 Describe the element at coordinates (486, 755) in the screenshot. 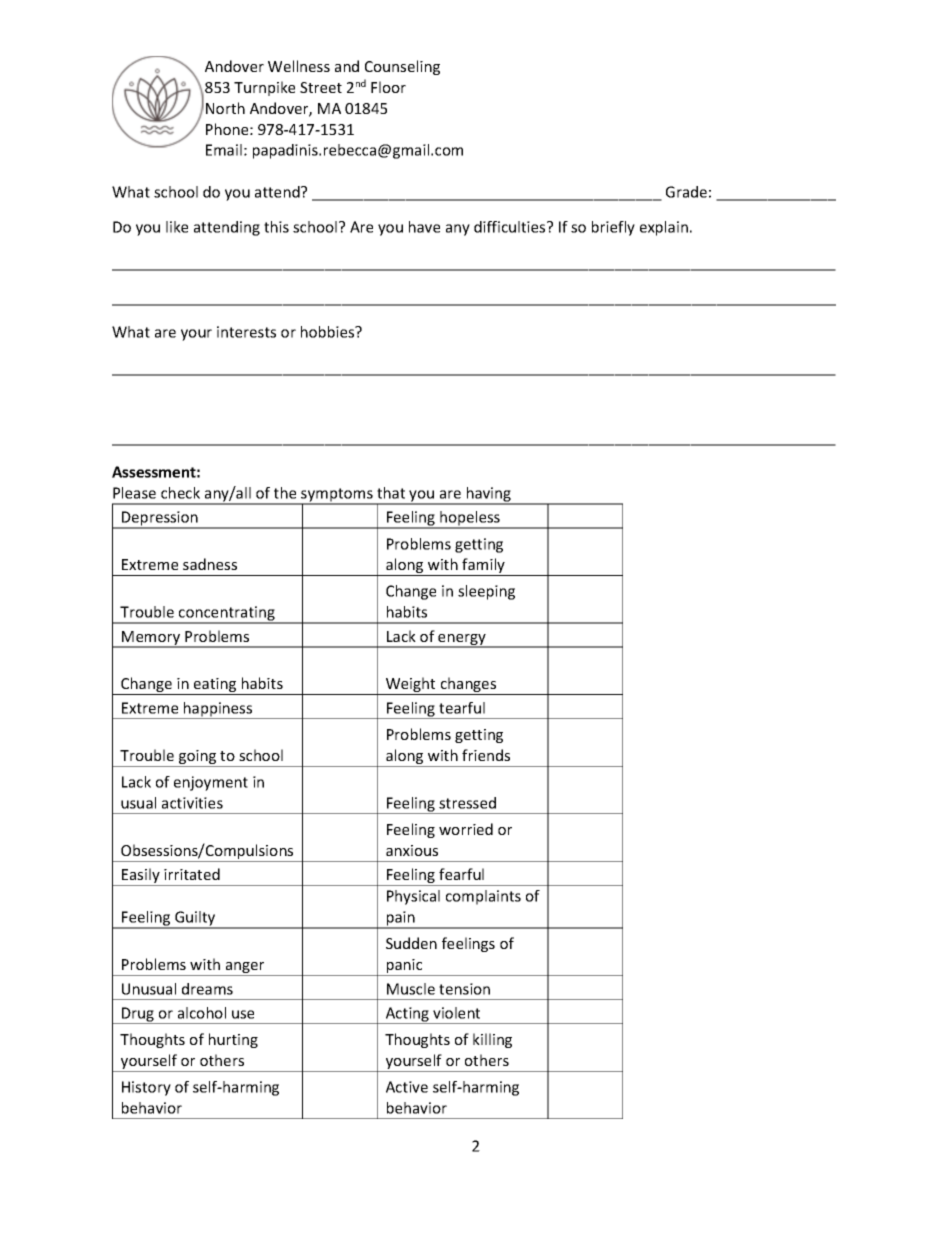

I see `friends` at that location.
